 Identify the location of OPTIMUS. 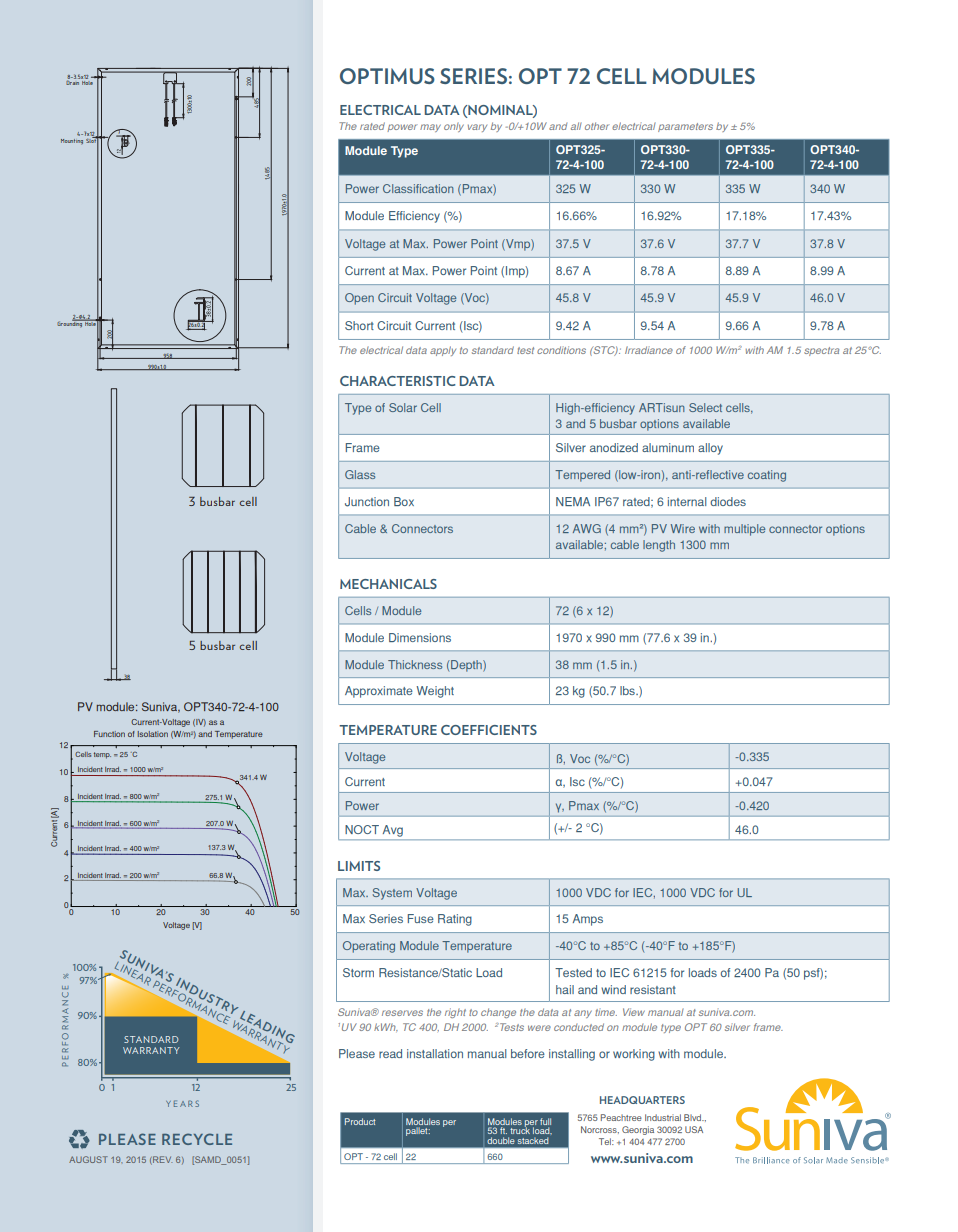
(387, 76).
